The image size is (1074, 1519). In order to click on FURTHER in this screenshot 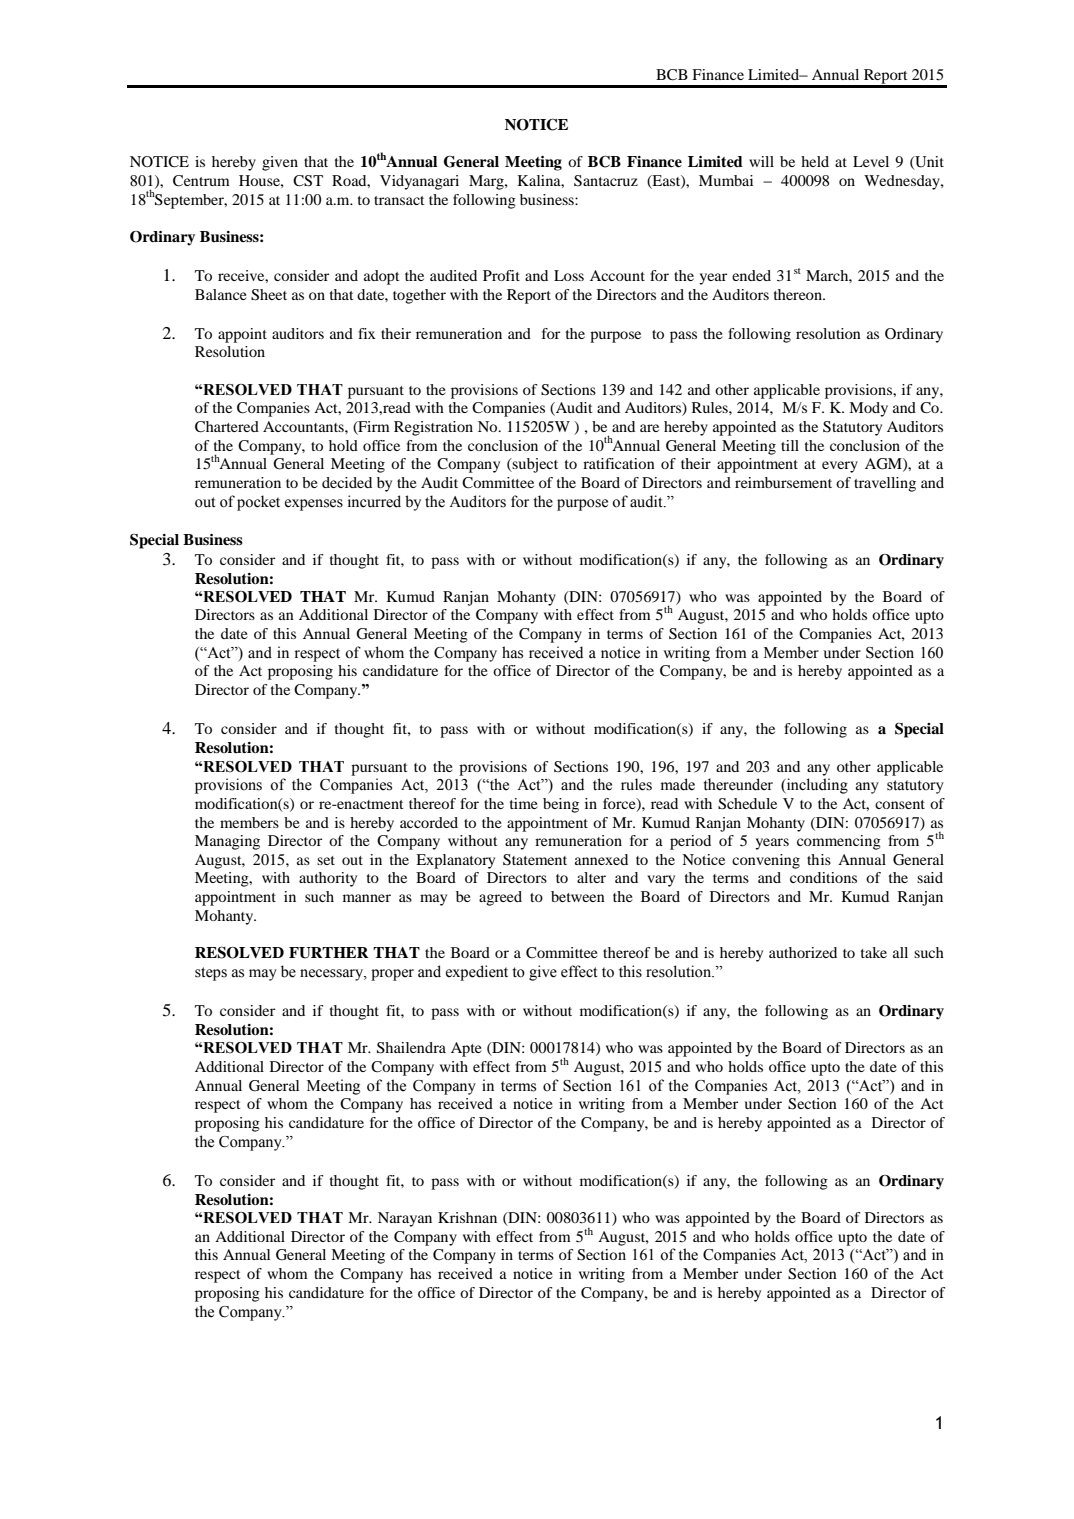, I will do `click(329, 953)`.
